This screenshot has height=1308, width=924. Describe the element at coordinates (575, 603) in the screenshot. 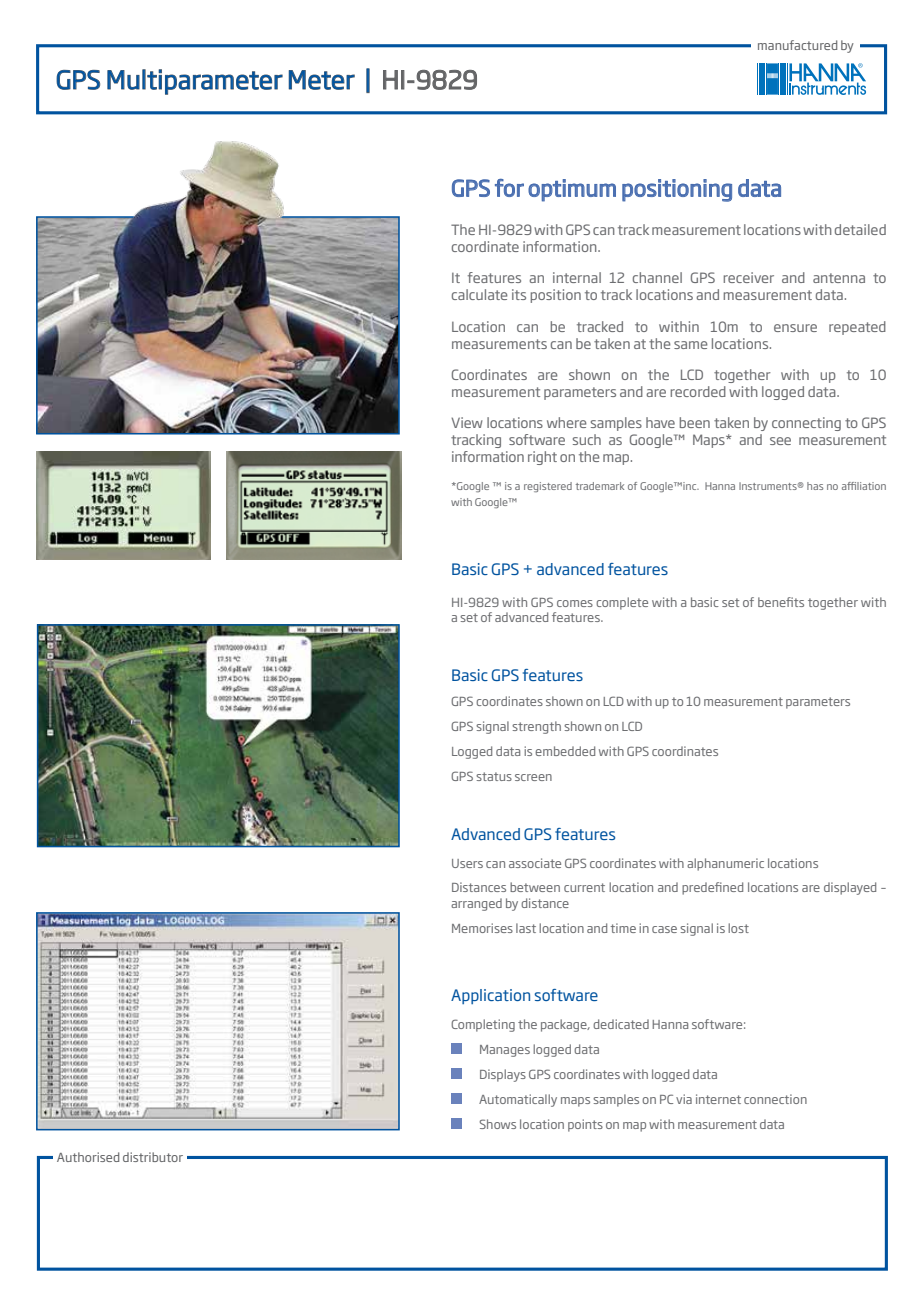

I see `comes` at that location.
